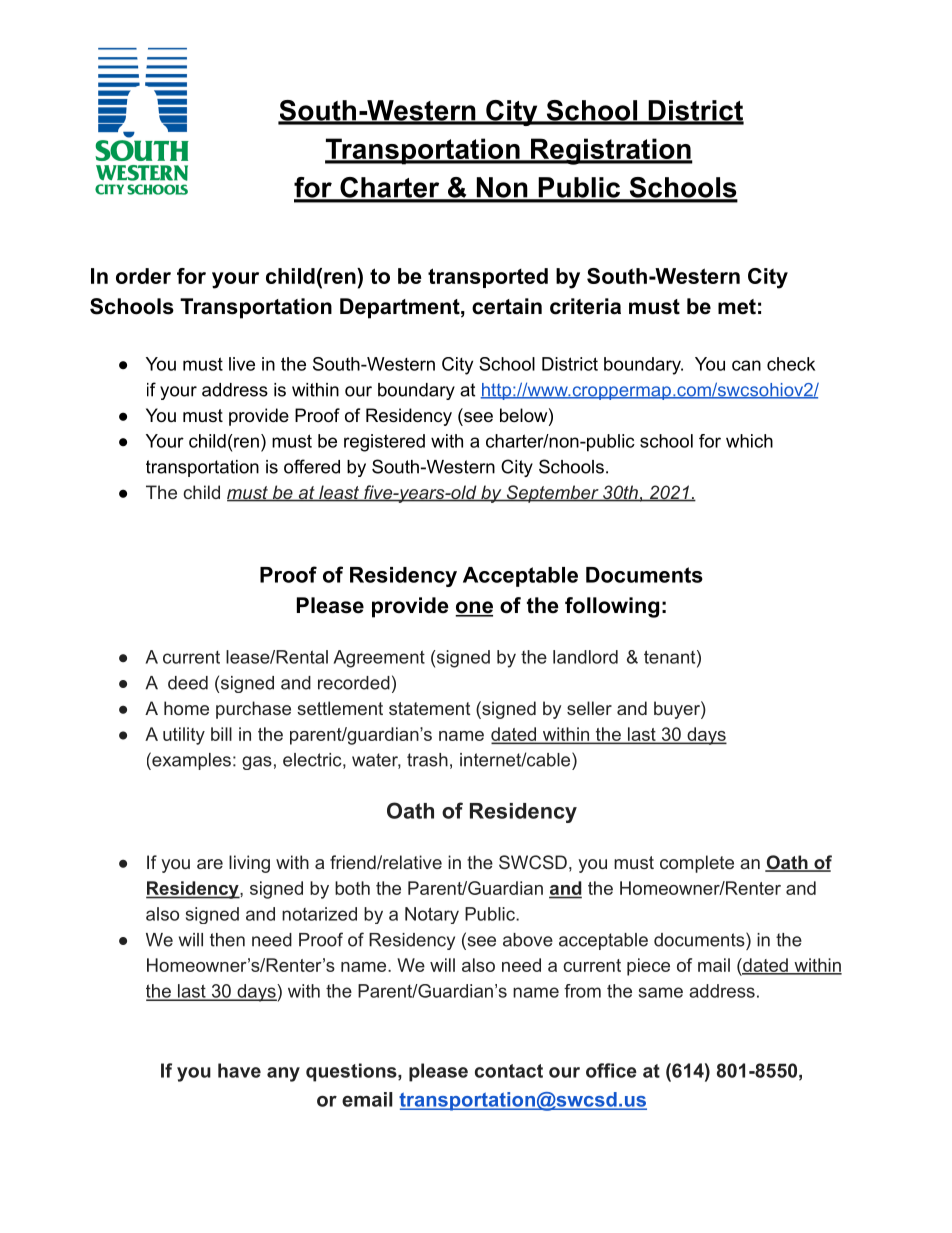 Image resolution: width=952 pixels, height=1233 pixels. I want to click on following, so click(612, 607).
